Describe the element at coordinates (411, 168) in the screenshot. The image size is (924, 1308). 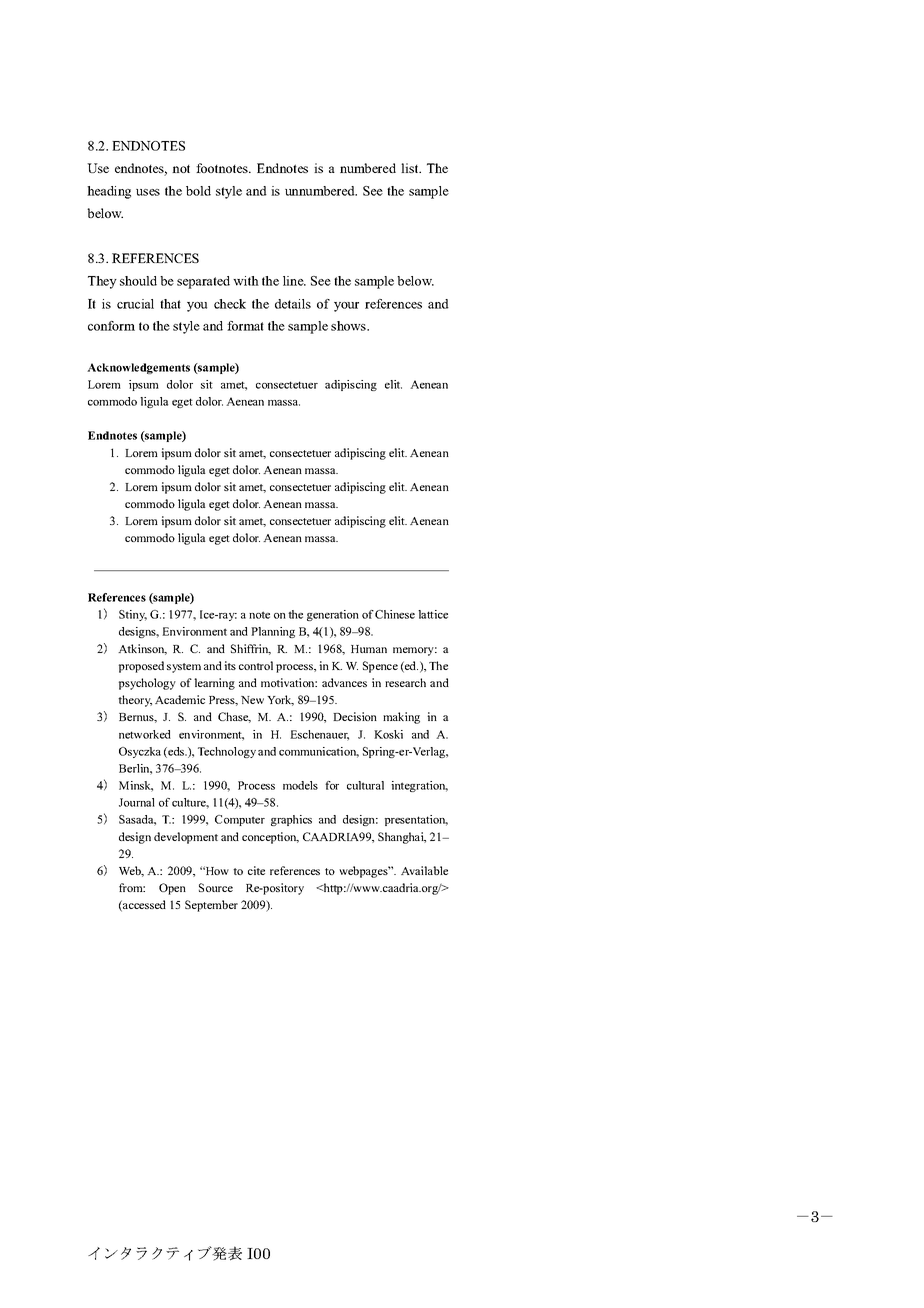
I see `list` at that location.
